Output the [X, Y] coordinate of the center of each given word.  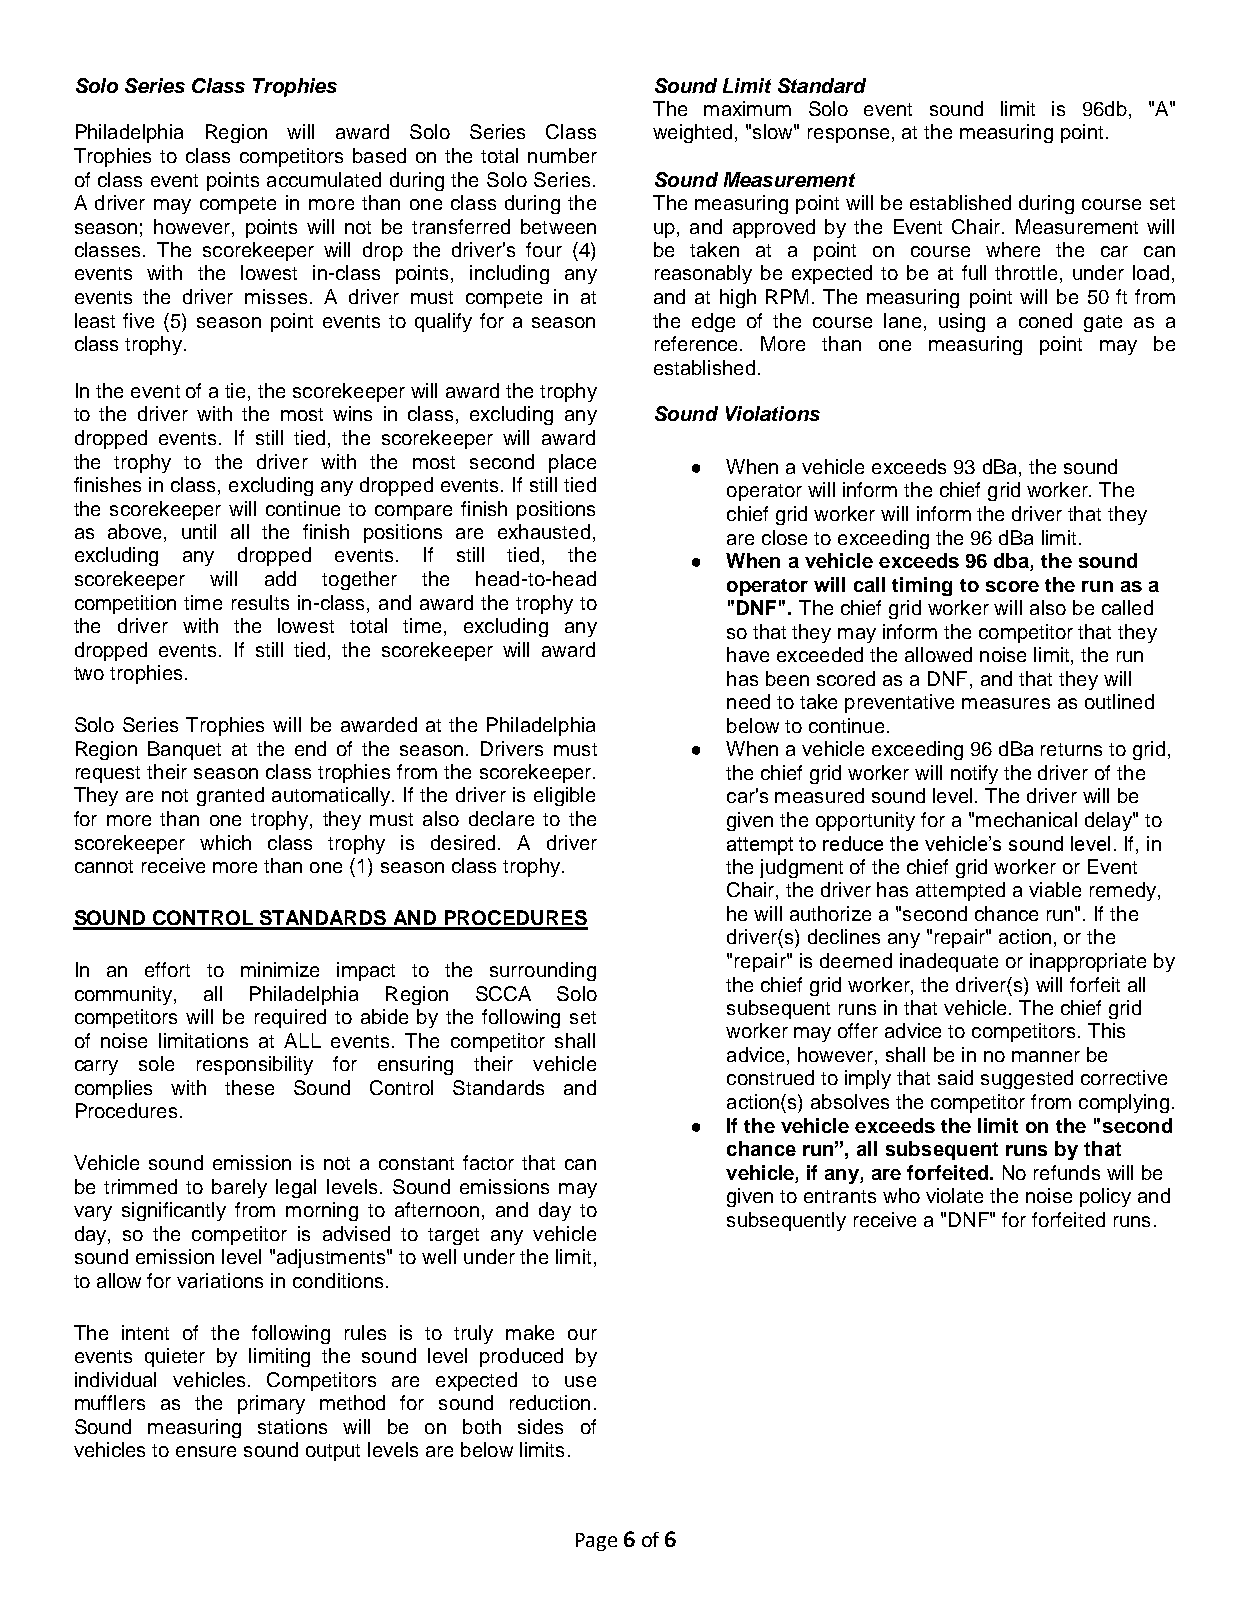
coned [1045, 320]
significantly [174, 1211]
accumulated [324, 179]
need [748, 701]
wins [352, 413]
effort [167, 969]
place [572, 463]
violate [954, 1195]
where [1013, 249]
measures [1006, 703]
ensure [206, 1451]
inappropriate [1088, 962]
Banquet [184, 750]
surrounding [543, 971]
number [562, 155]
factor [488, 1162]
